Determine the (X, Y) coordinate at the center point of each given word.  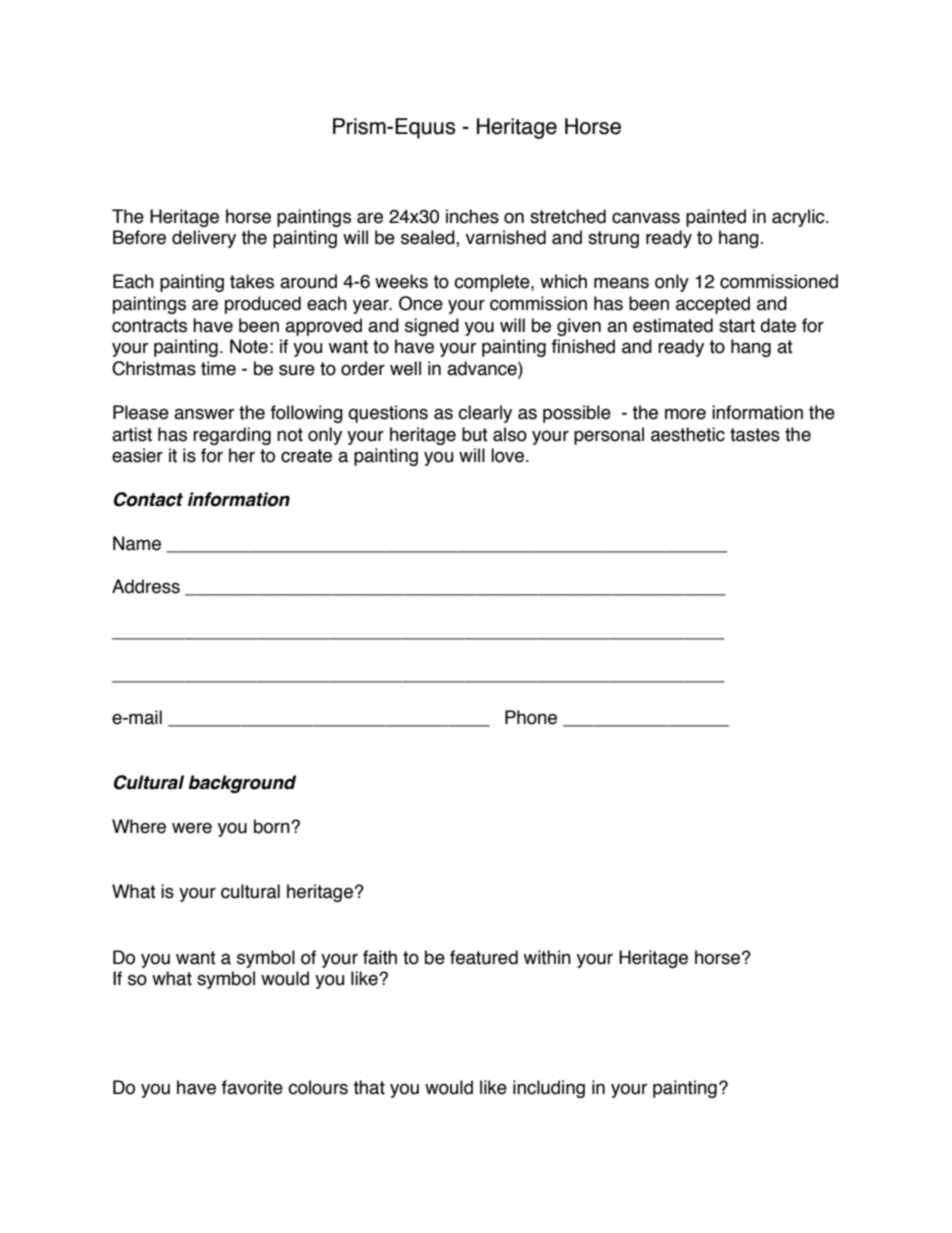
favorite (252, 1087)
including (549, 1089)
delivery (204, 239)
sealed (429, 238)
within (547, 957)
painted (716, 218)
